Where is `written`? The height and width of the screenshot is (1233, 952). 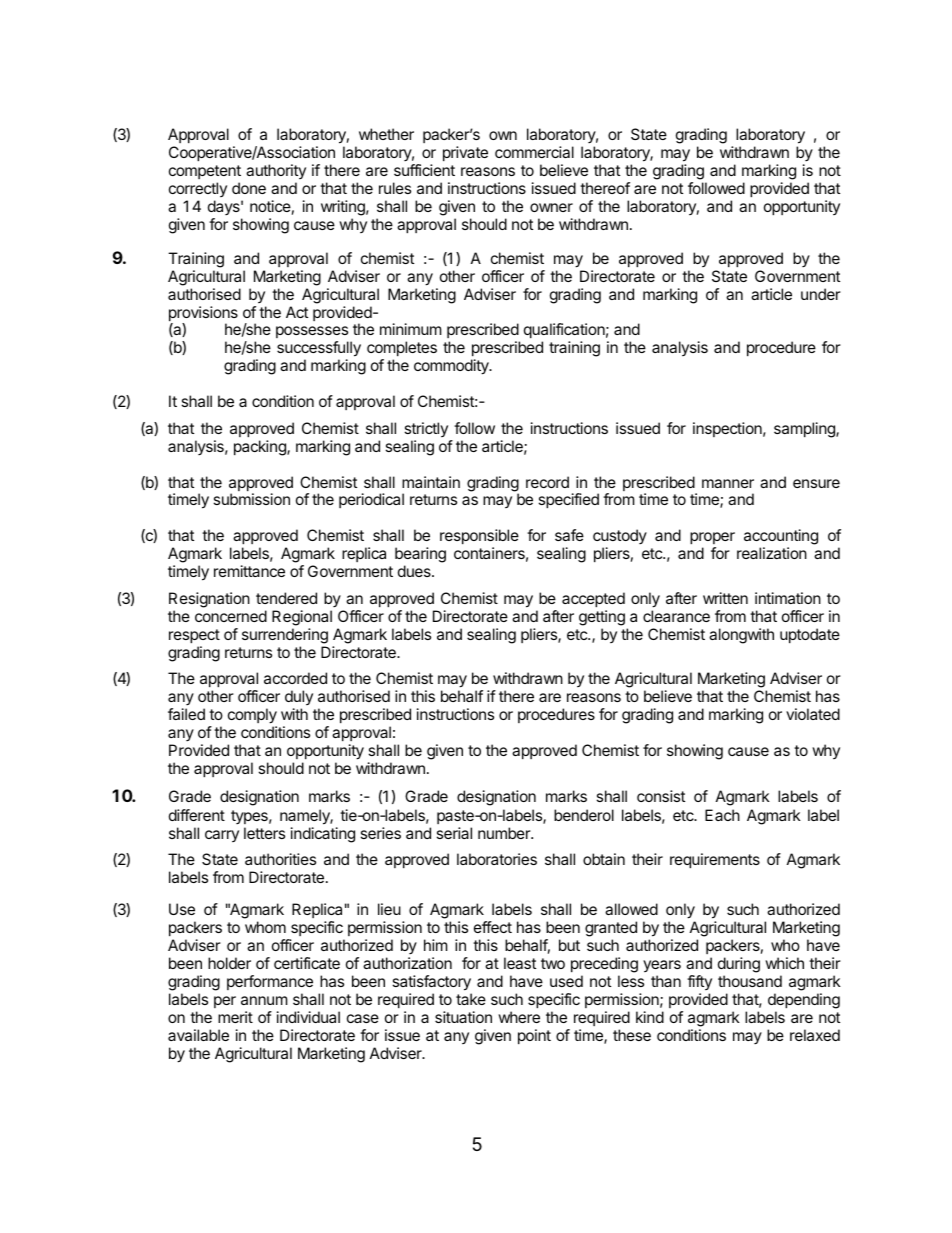
written is located at coordinates (725, 598).
